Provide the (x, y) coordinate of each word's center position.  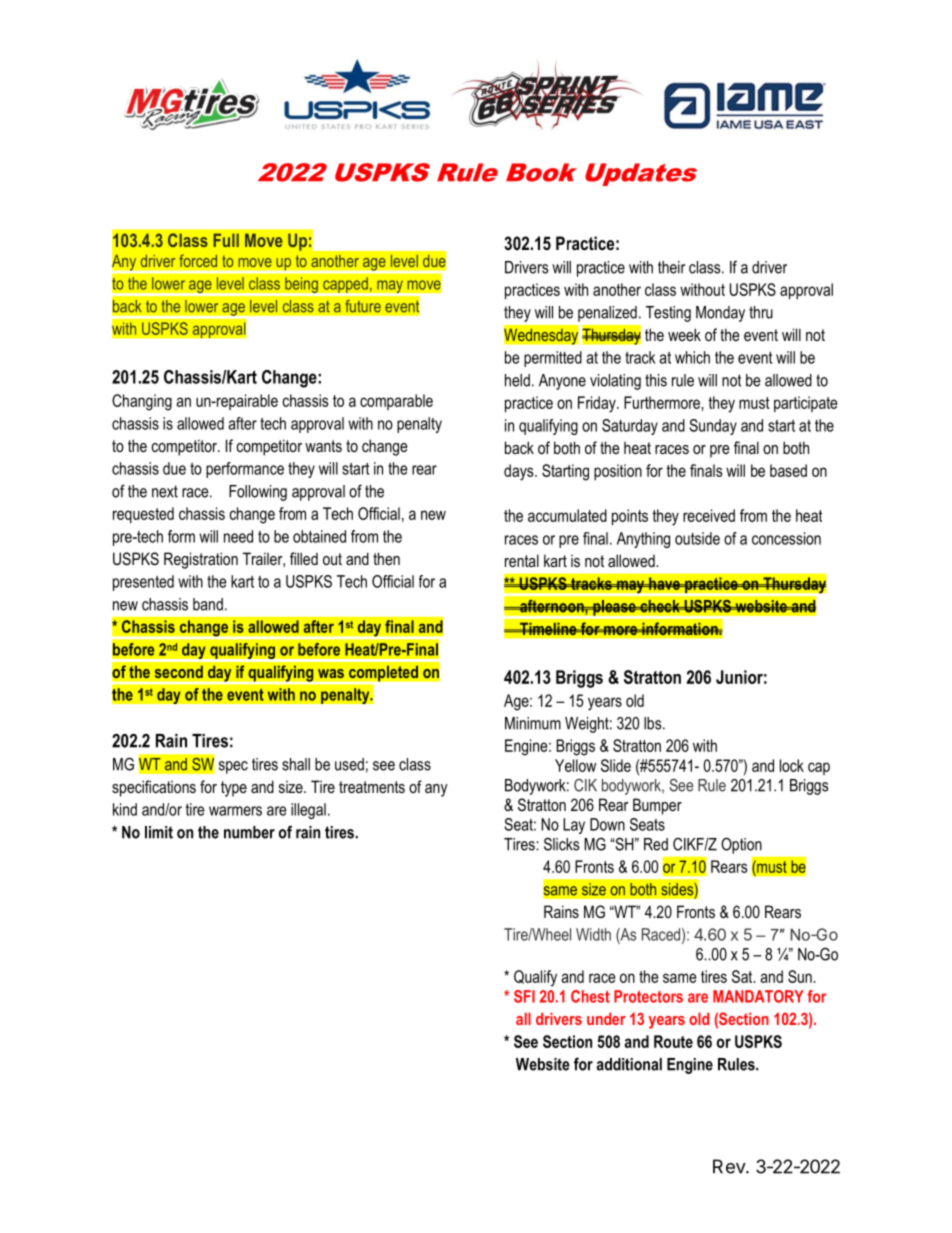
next (165, 491)
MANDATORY (758, 996)
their (671, 267)
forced (198, 260)
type (234, 789)
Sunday (713, 427)
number (249, 832)
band (208, 604)
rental (522, 560)
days (520, 472)
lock (792, 765)
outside (697, 538)
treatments (372, 787)
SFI (524, 996)
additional (629, 1064)
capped (345, 286)
